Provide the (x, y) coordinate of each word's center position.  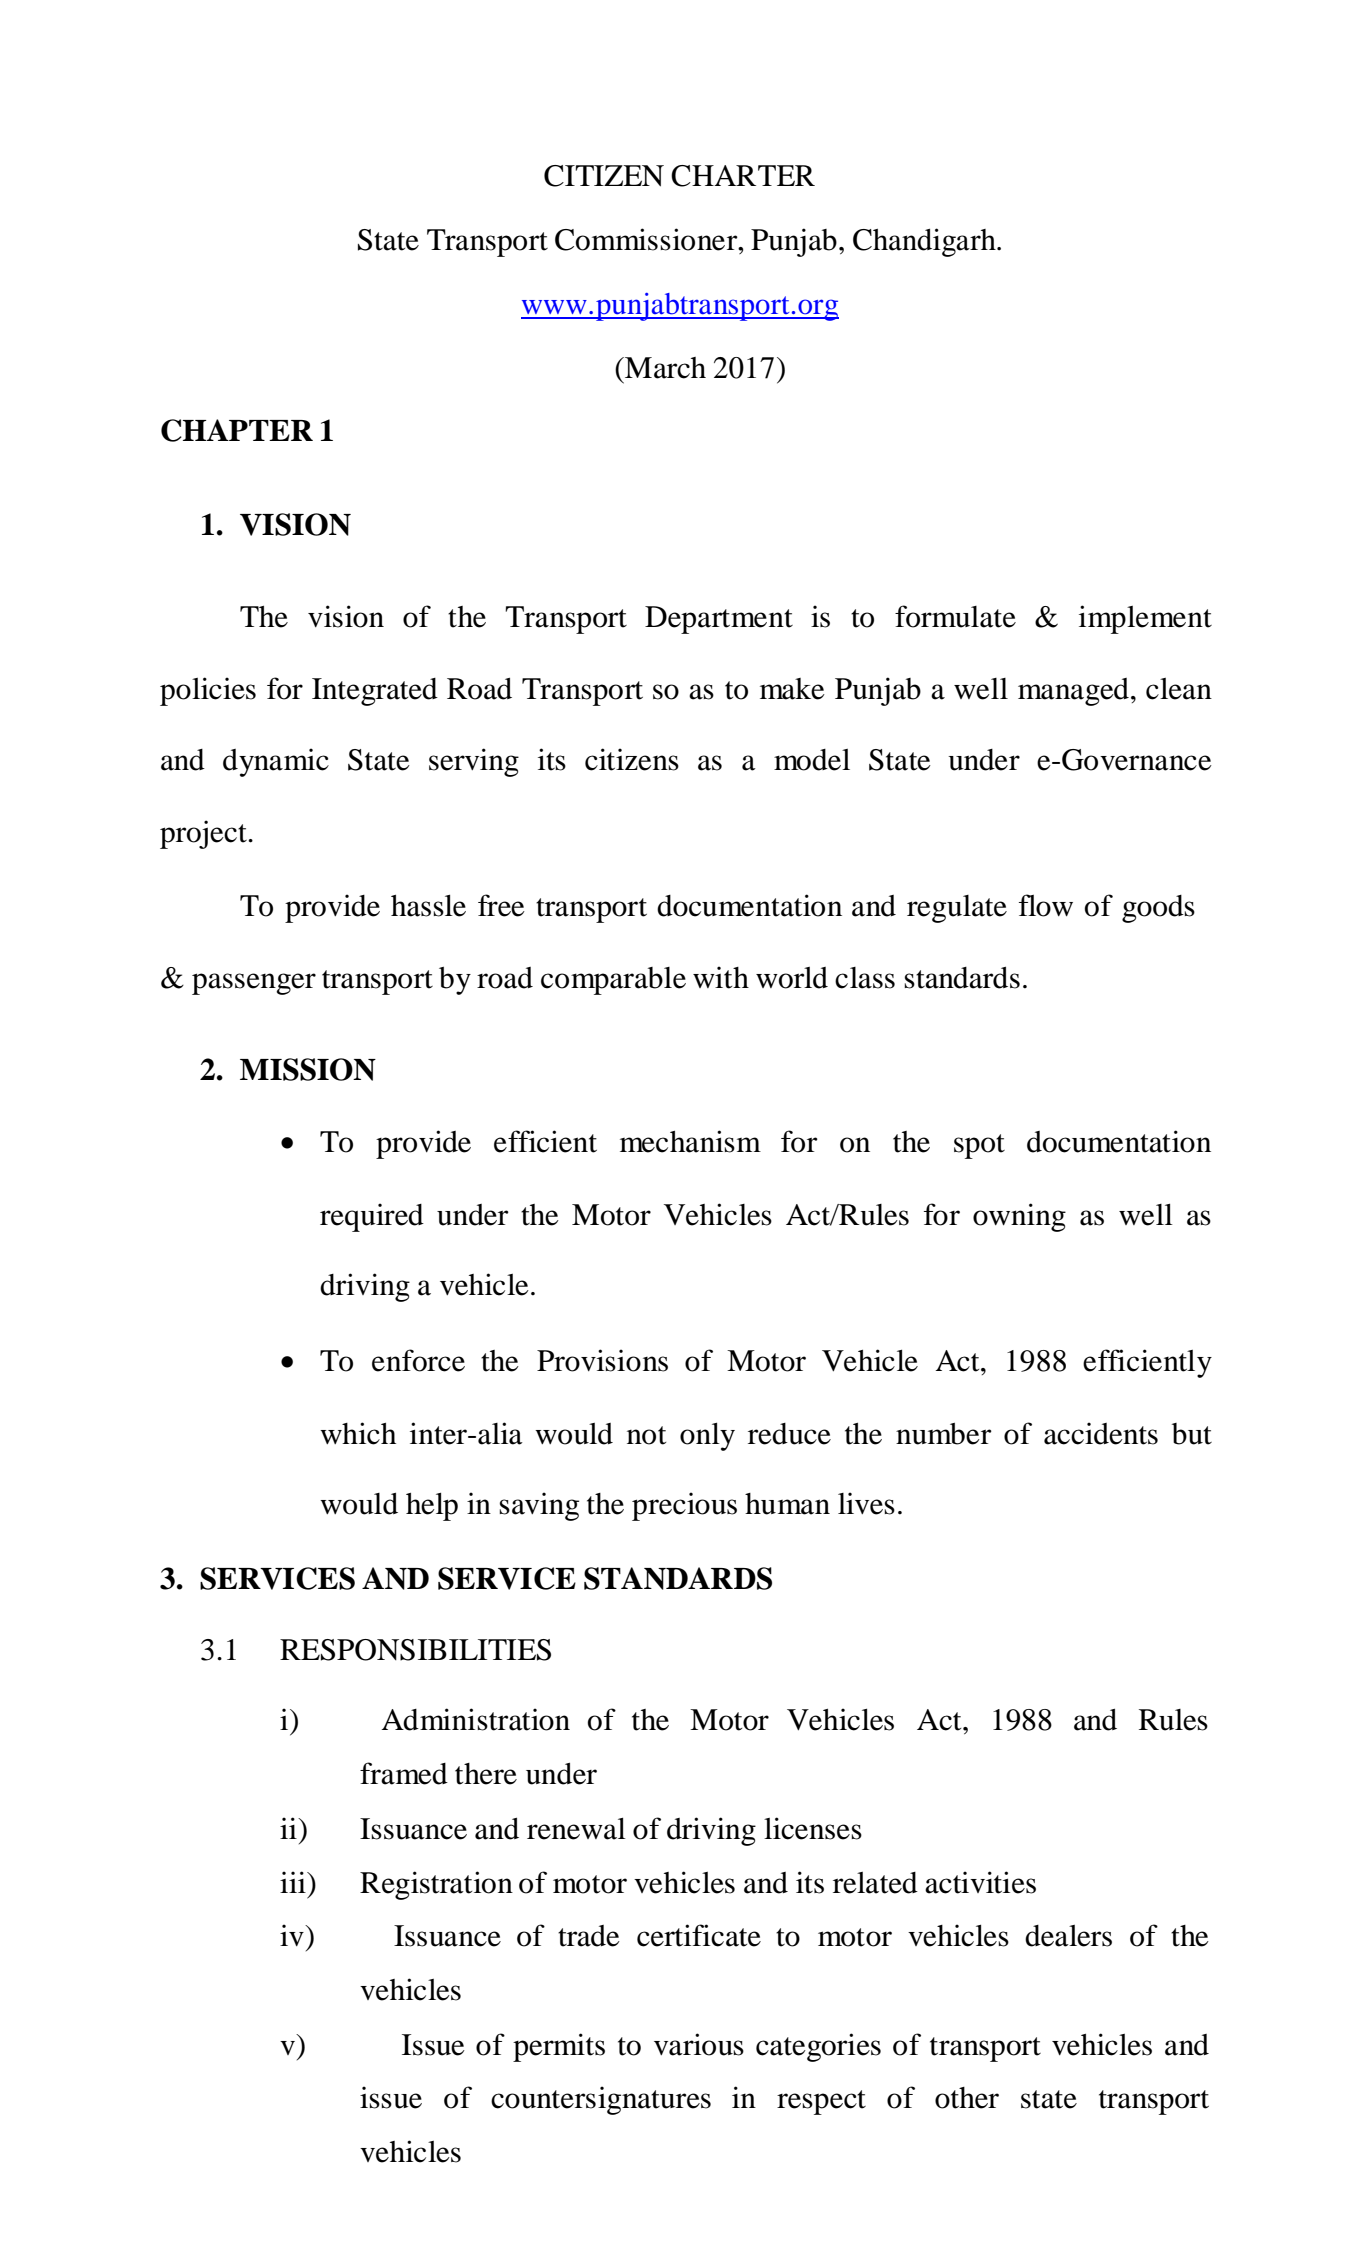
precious (684, 1506)
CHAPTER (237, 430)
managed (1073, 692)
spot (979, 1146)
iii (294, 1882)
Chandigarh (925, 242)
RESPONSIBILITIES (415, 1650)
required (372, 1217)
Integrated (375, 692)
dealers (1068, 1936)
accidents (1101, 1433)
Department (719, 620)
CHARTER (743, 176)
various (699, 2044)
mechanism (690, 1141)
